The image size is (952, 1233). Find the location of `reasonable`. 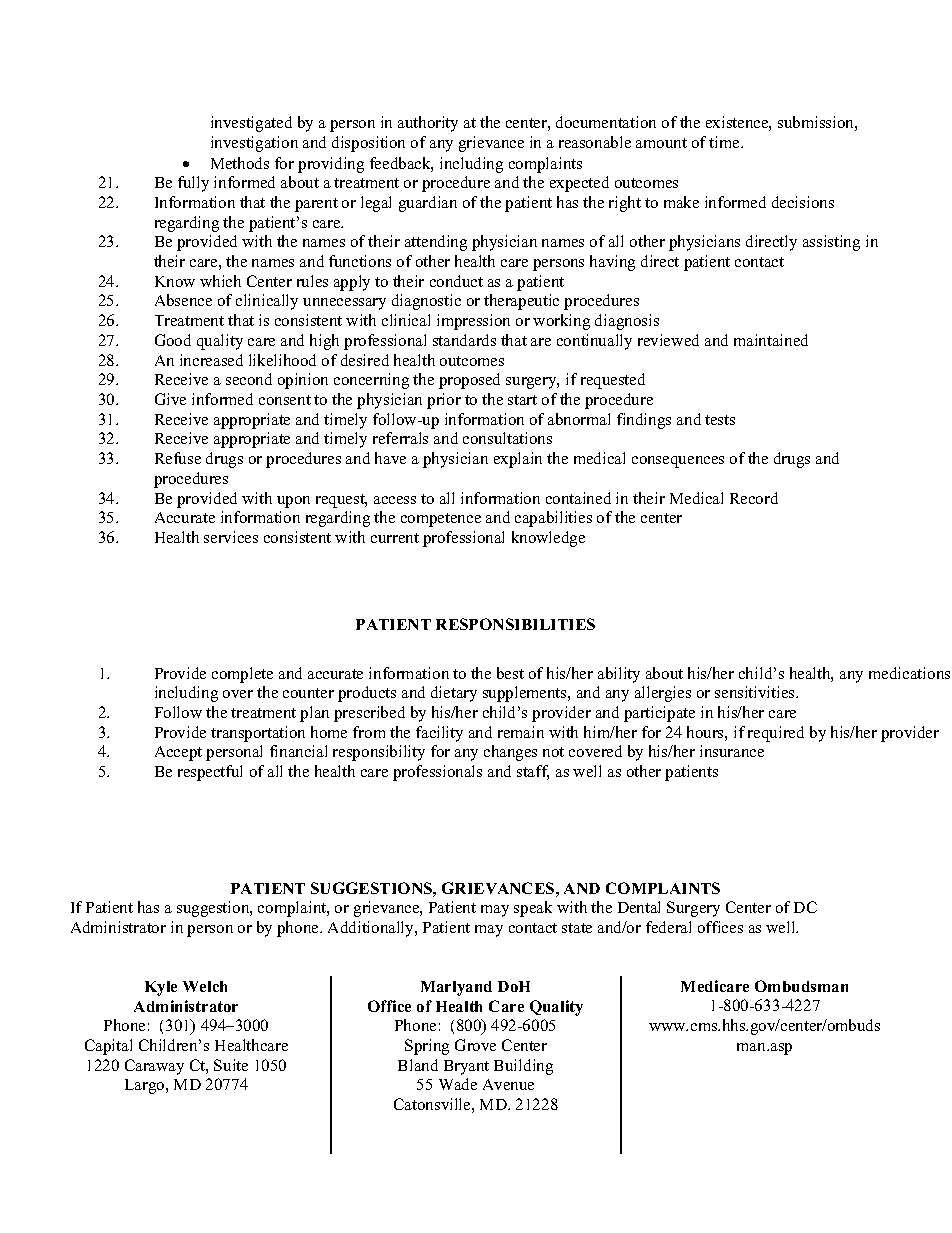

reasonable is located at coordinates (595, 142).
